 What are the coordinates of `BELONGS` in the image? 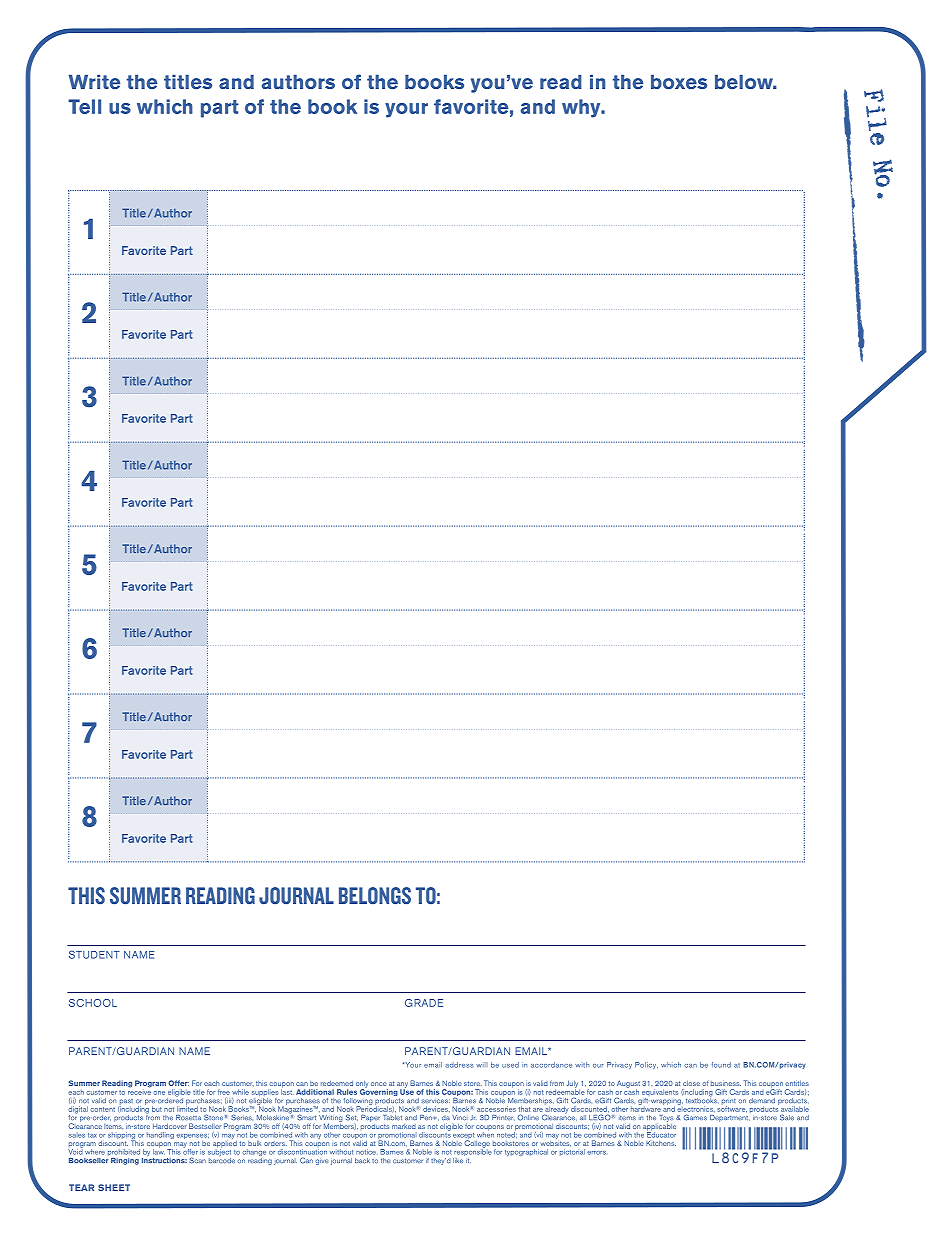 It's located at (375, 896).
